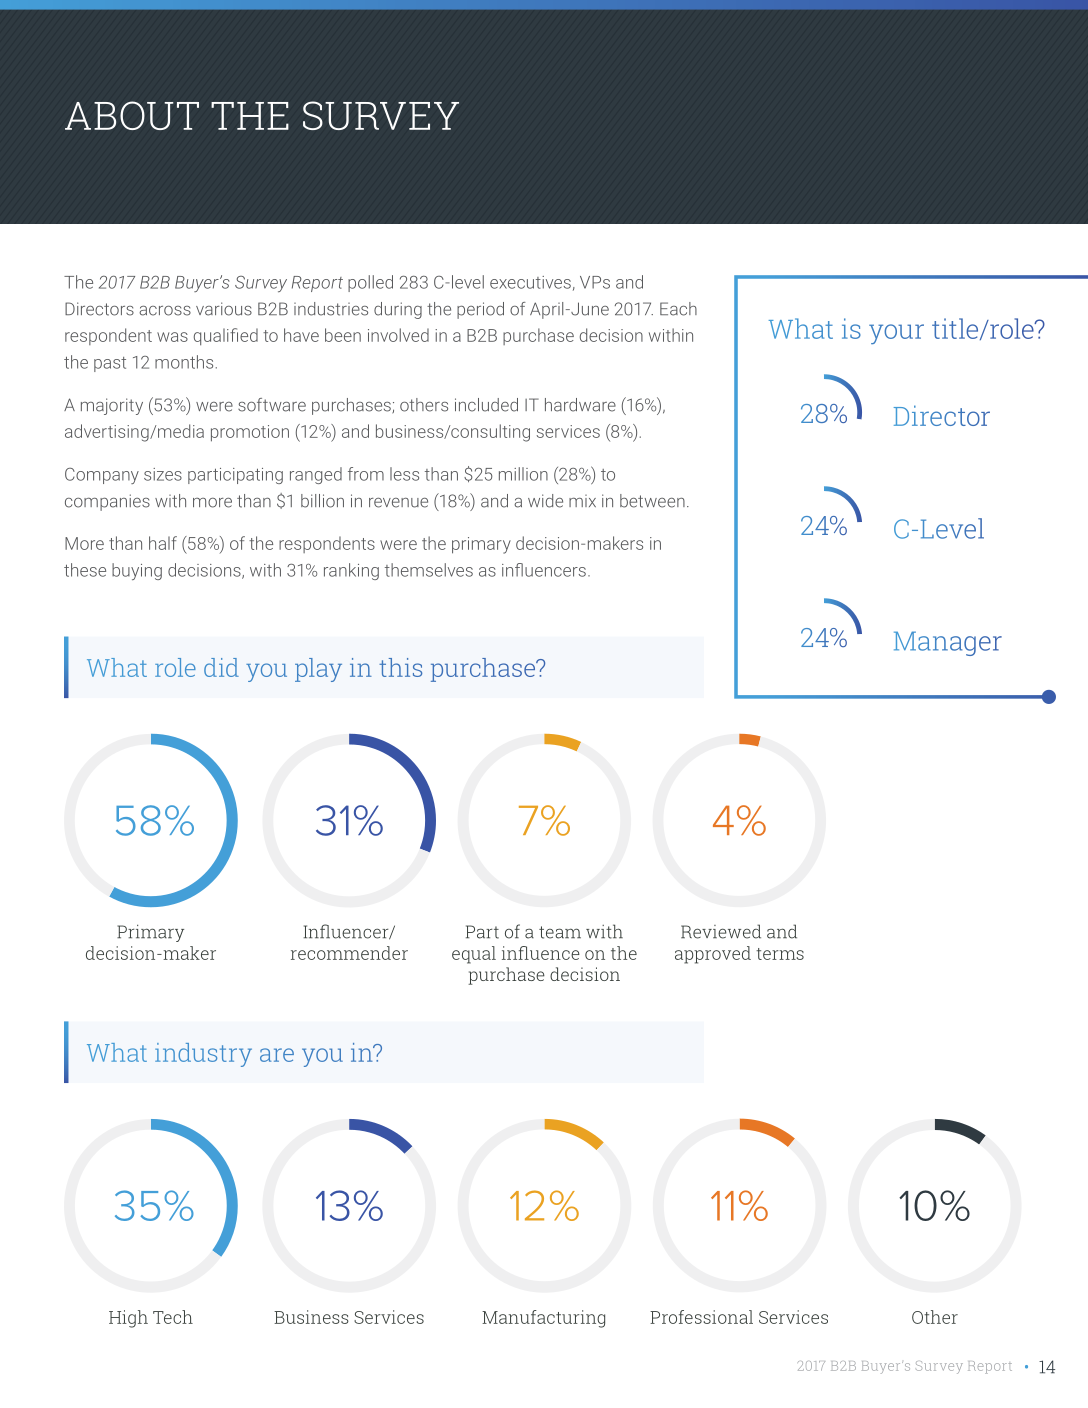 Image resolution: width=1088 pixels, height=1408 pixels. What do you see at coordinates (132, 115) in the image?
I see `ABOUT` at bounding box center [132, 115].
